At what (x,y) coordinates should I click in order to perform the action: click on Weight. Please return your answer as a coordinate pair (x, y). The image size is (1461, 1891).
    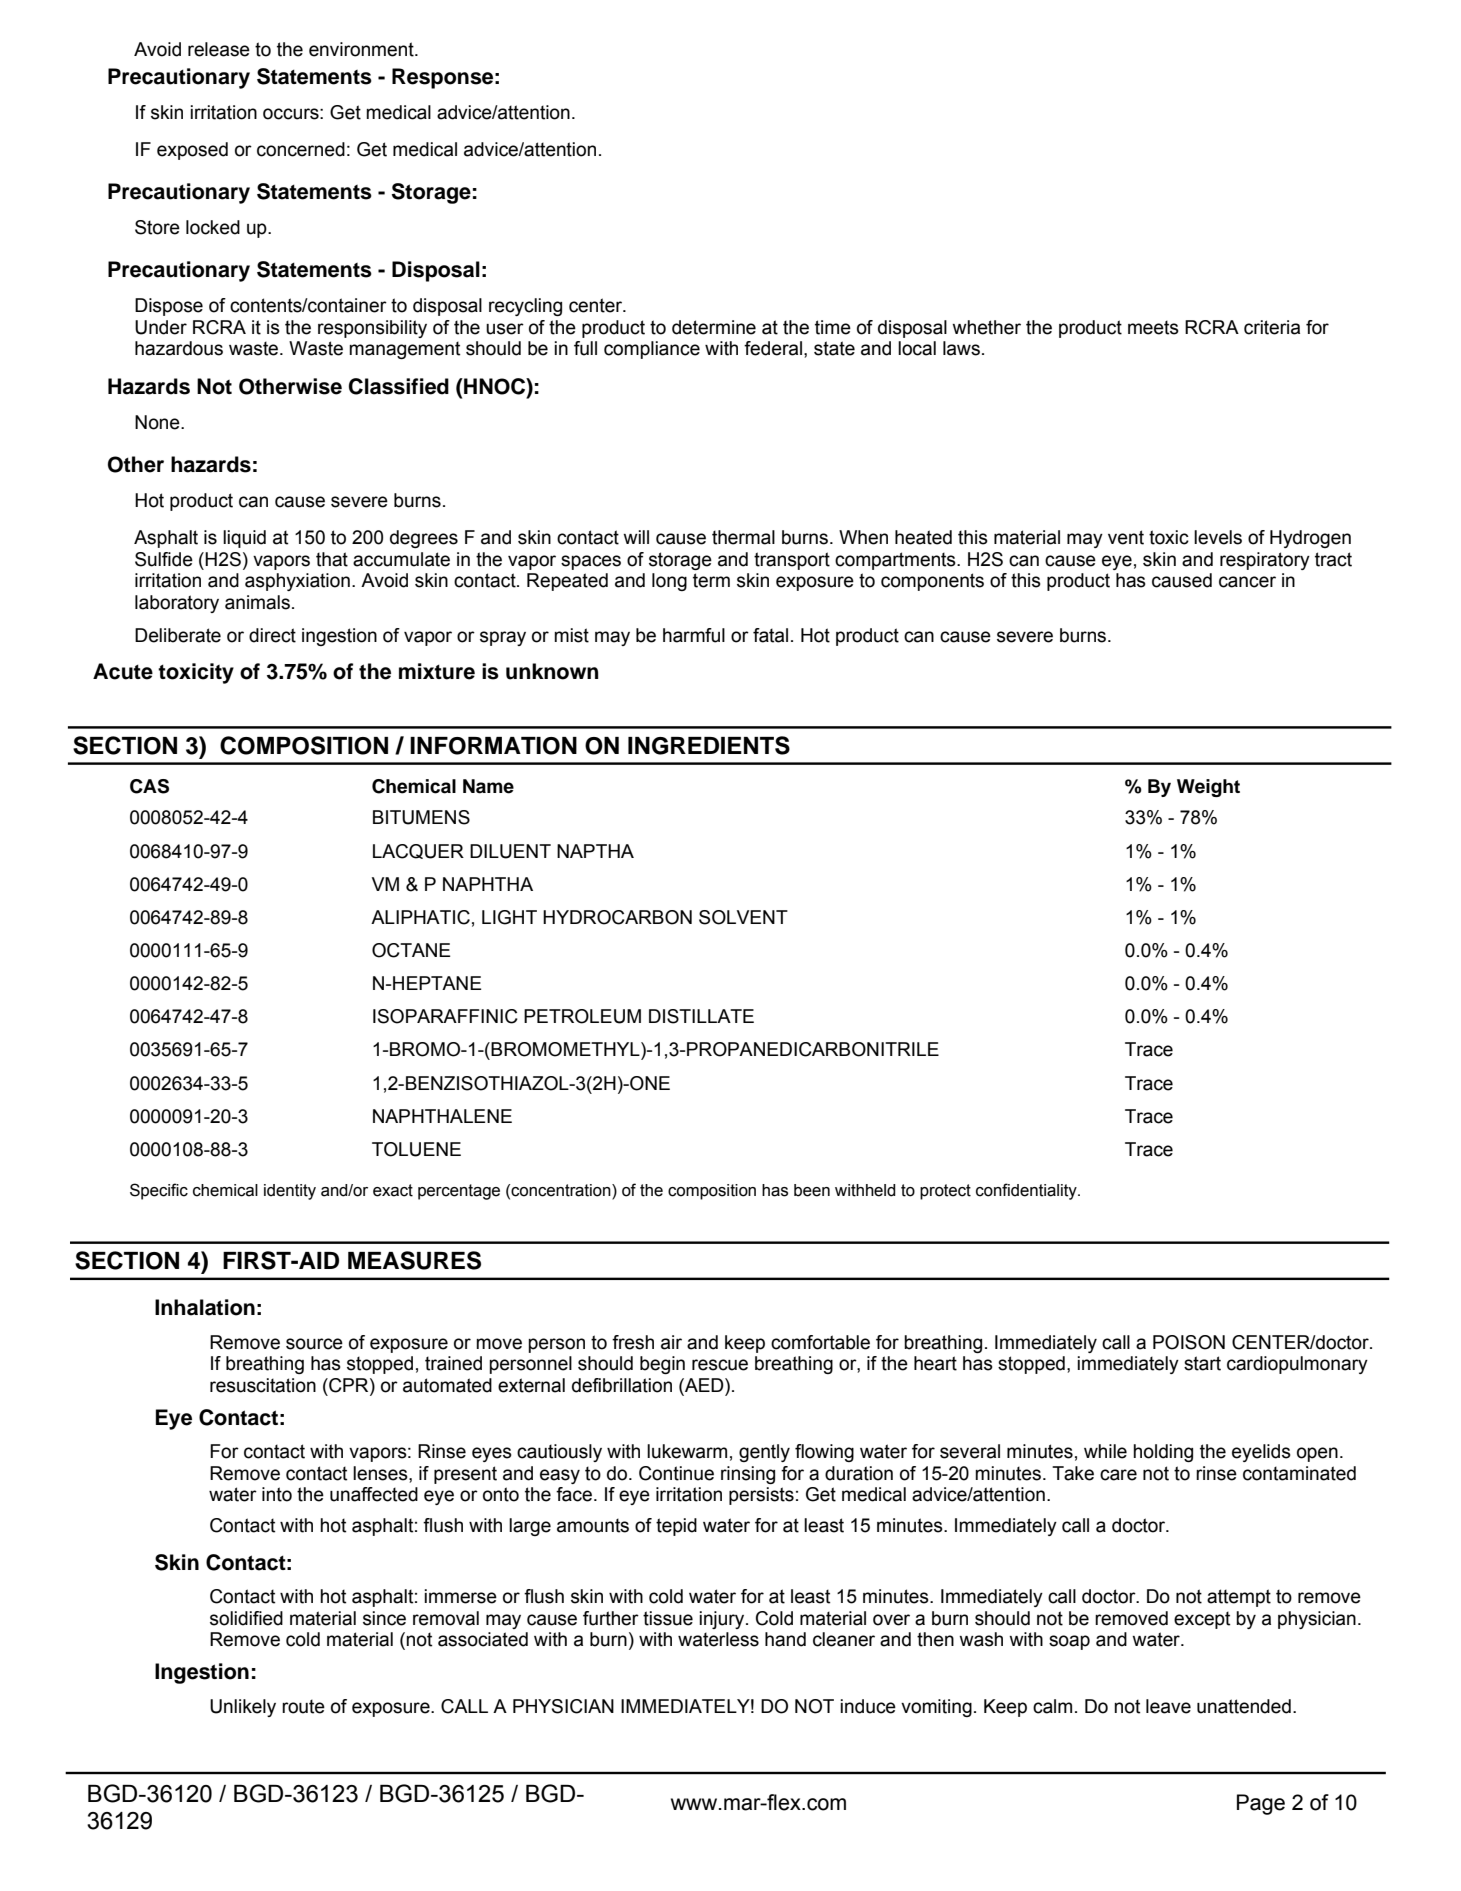
    Looking at the image, I should click on (1208, 788).
